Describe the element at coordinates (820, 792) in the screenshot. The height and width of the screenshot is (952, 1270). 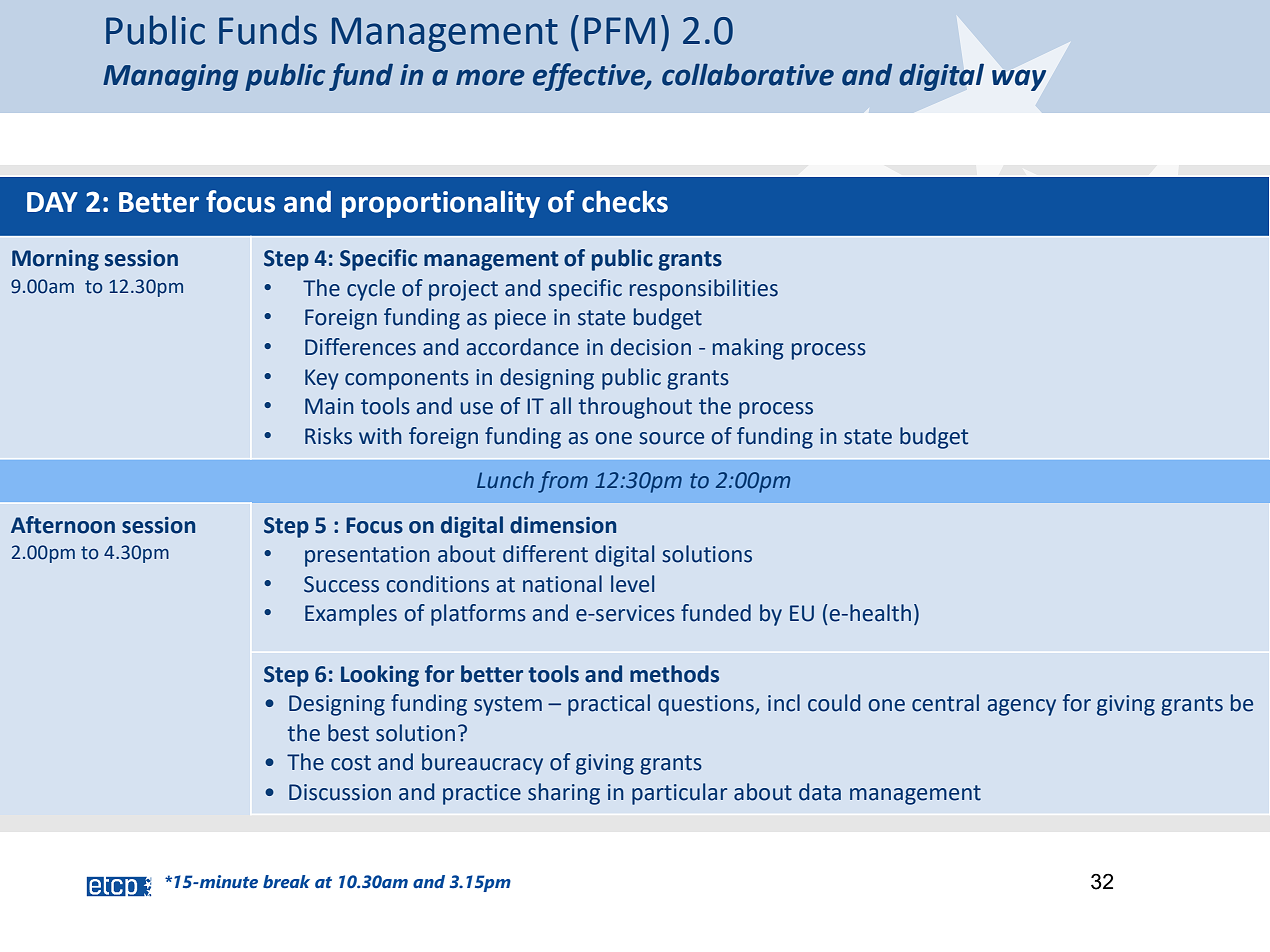
I see `data` at that location.
